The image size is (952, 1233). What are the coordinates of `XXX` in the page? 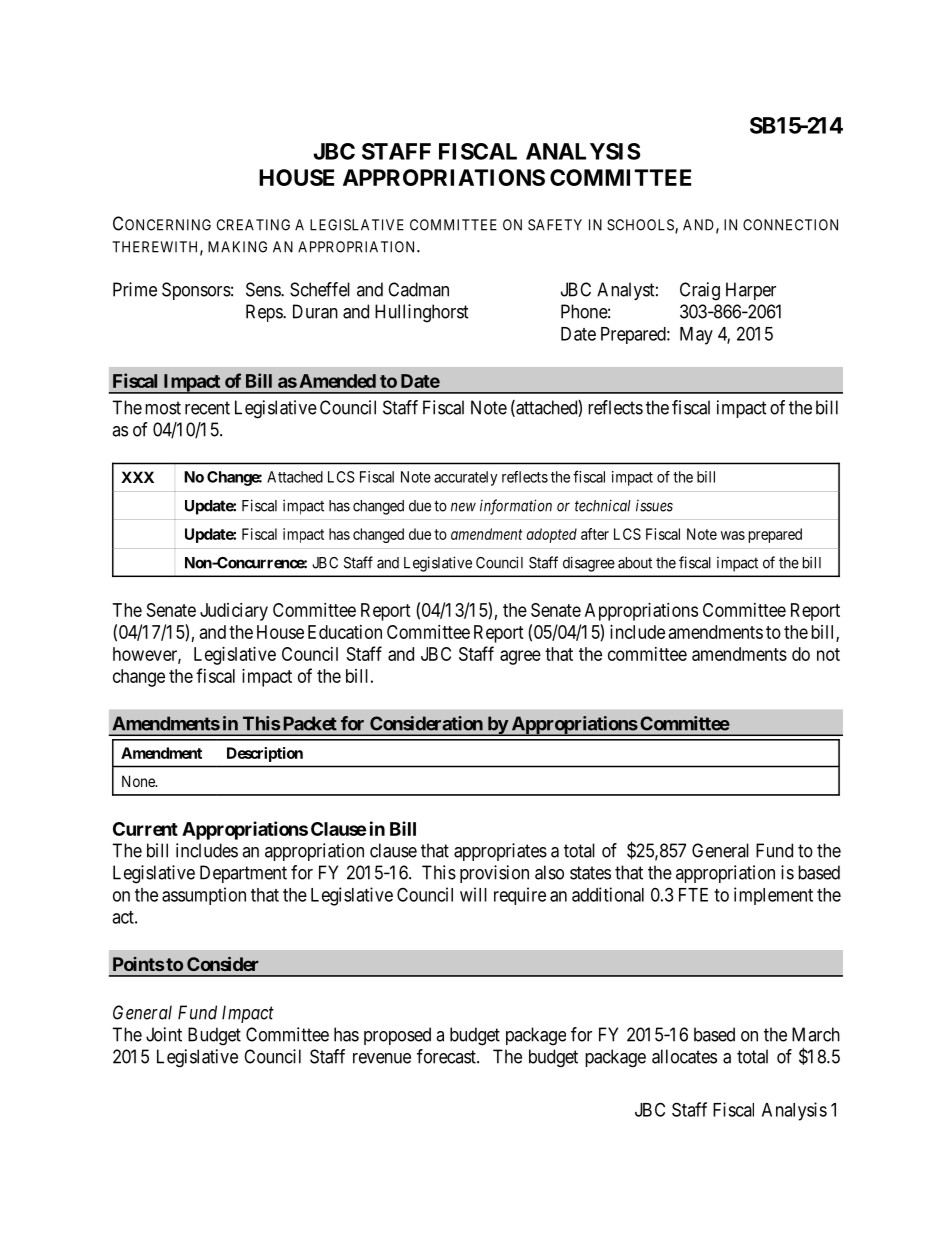 It's located at (137, 477).
